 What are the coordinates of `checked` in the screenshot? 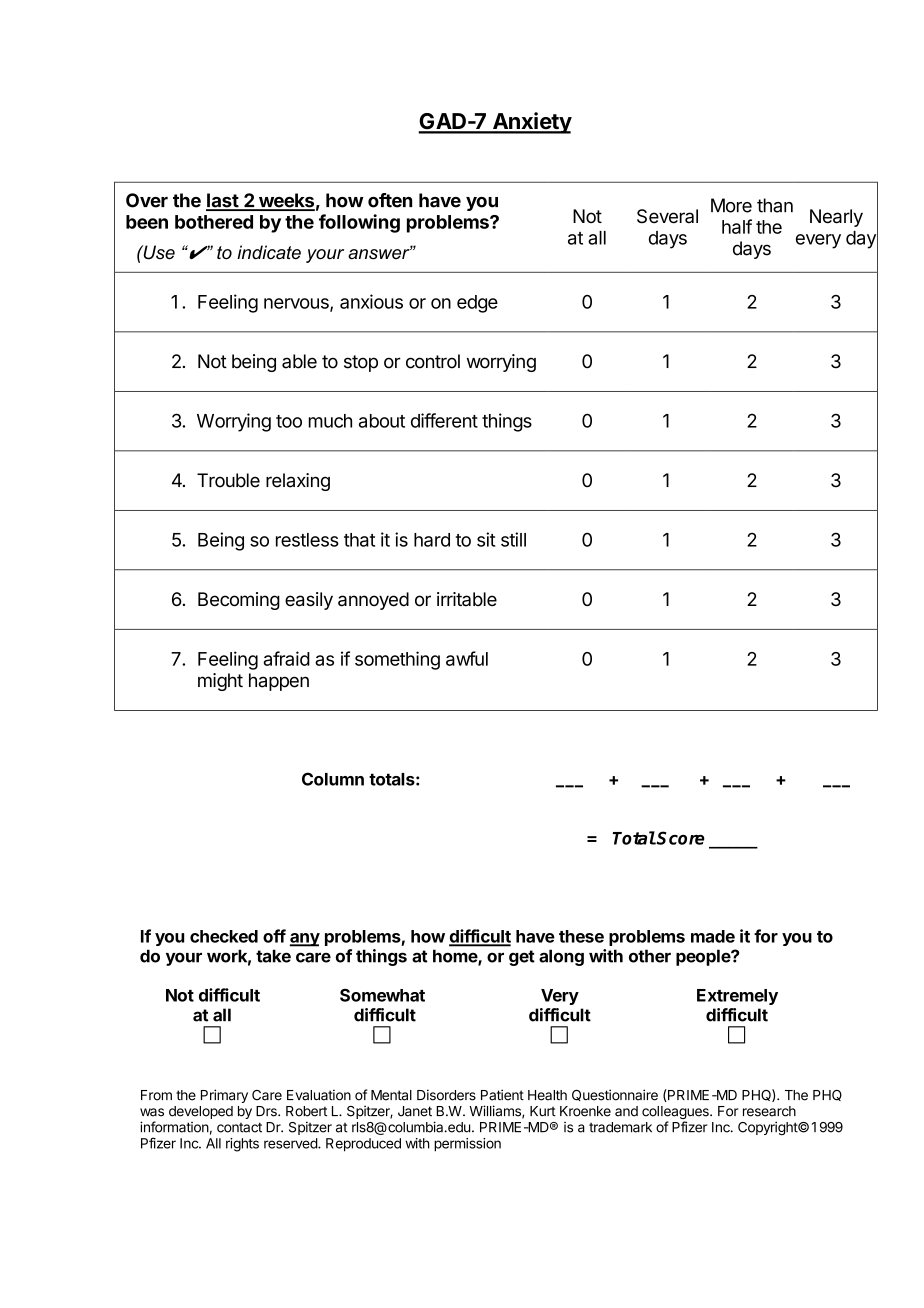 It's located at (224, 936).
